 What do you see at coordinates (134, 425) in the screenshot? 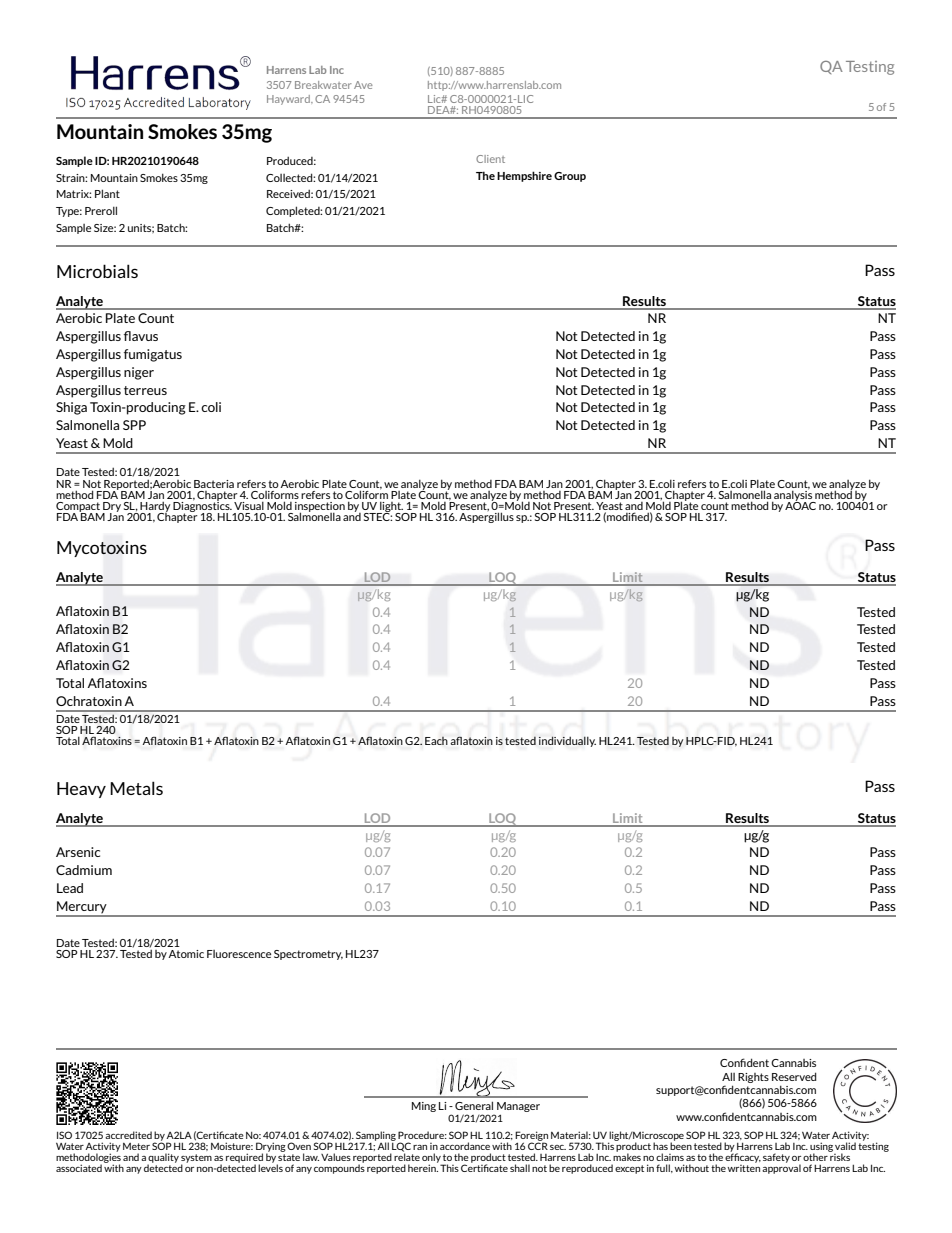
I see `SPP` at bounding box center [134, 425].
